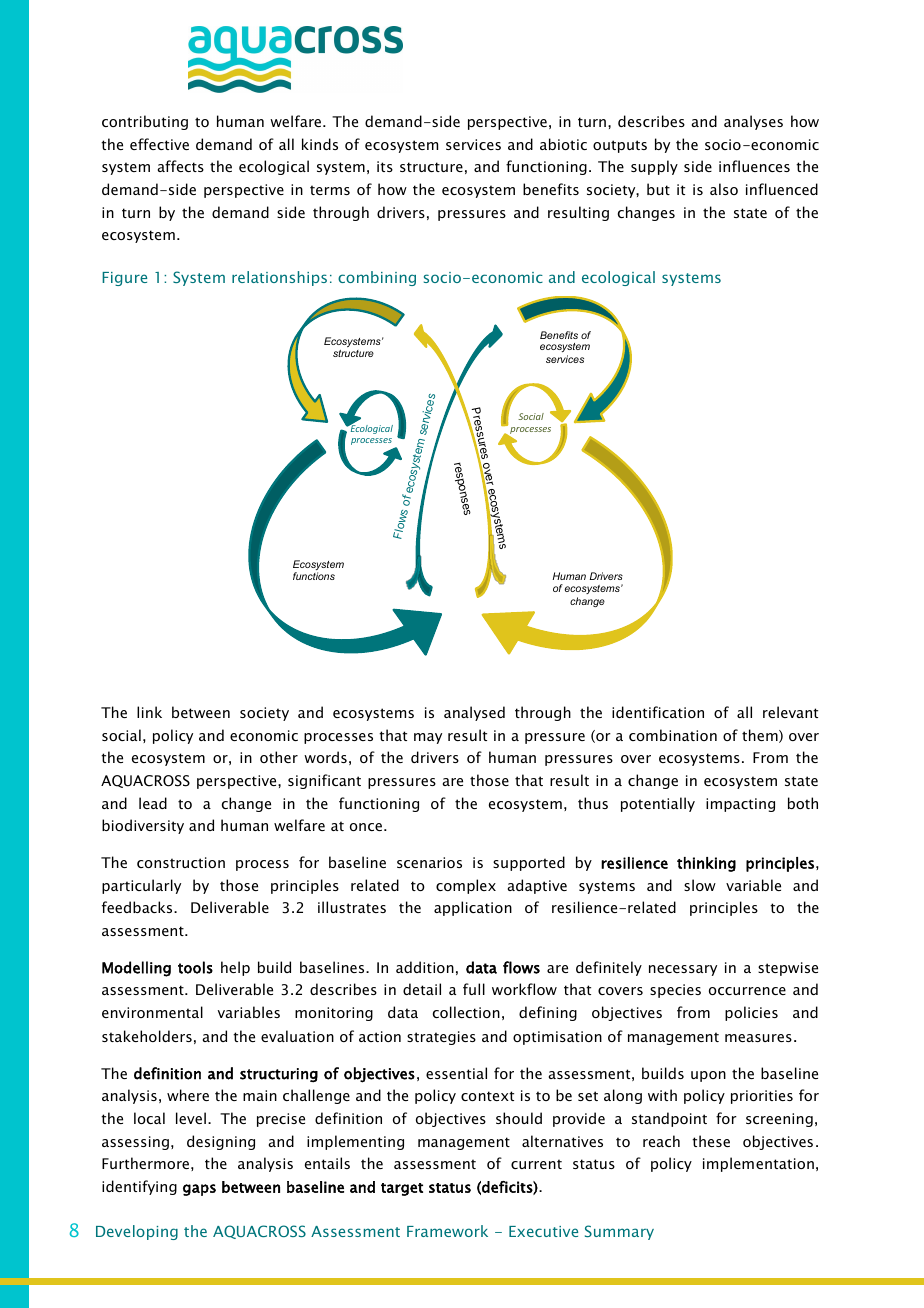 The height and width of the screenshot is (1308, 924). What do you see at coordinates (199, 1190) in the screenshot?
I see `gaps` at bounding box center [199, 1190].
